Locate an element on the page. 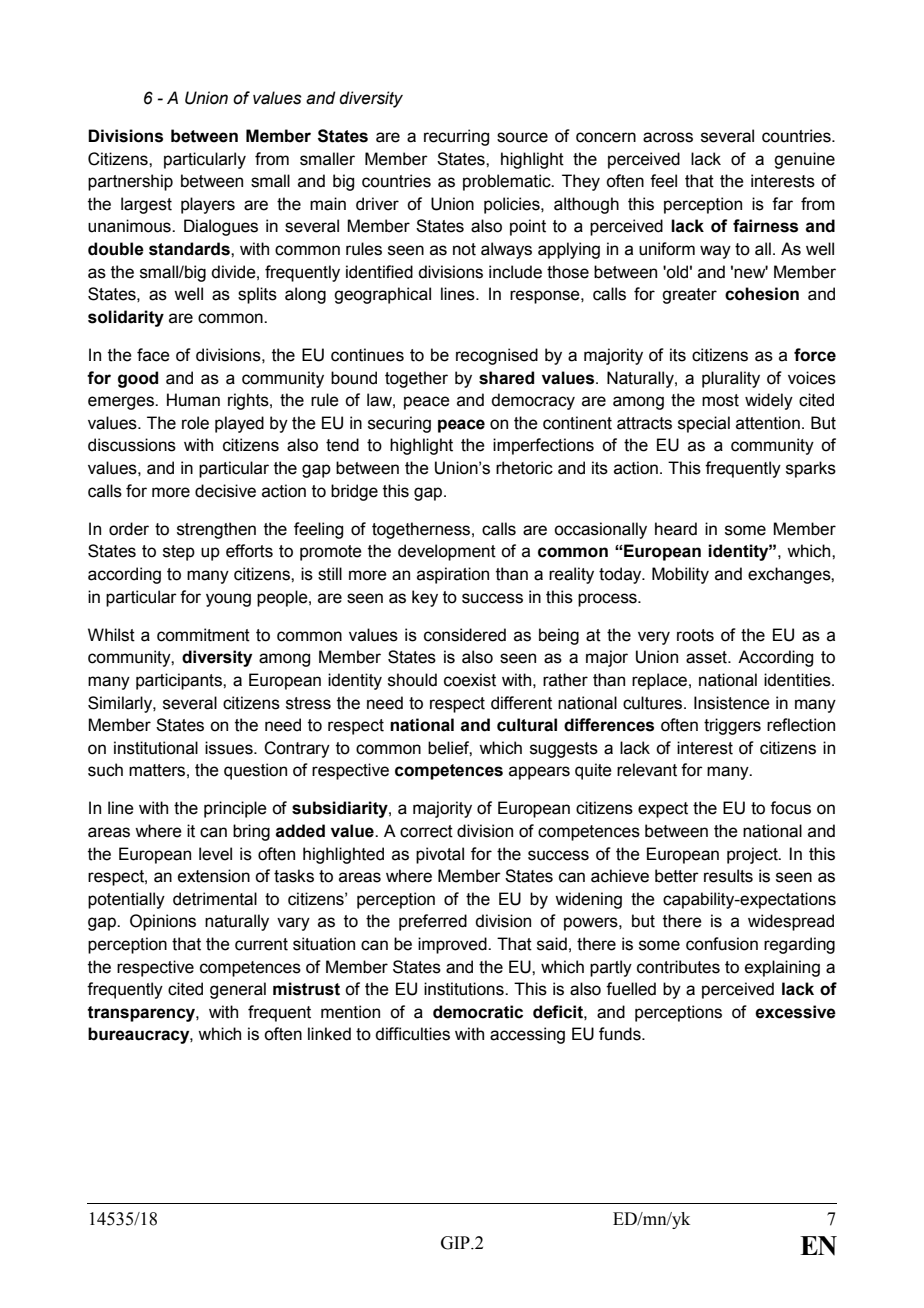  partnership is located at coordinates (130, 182).
